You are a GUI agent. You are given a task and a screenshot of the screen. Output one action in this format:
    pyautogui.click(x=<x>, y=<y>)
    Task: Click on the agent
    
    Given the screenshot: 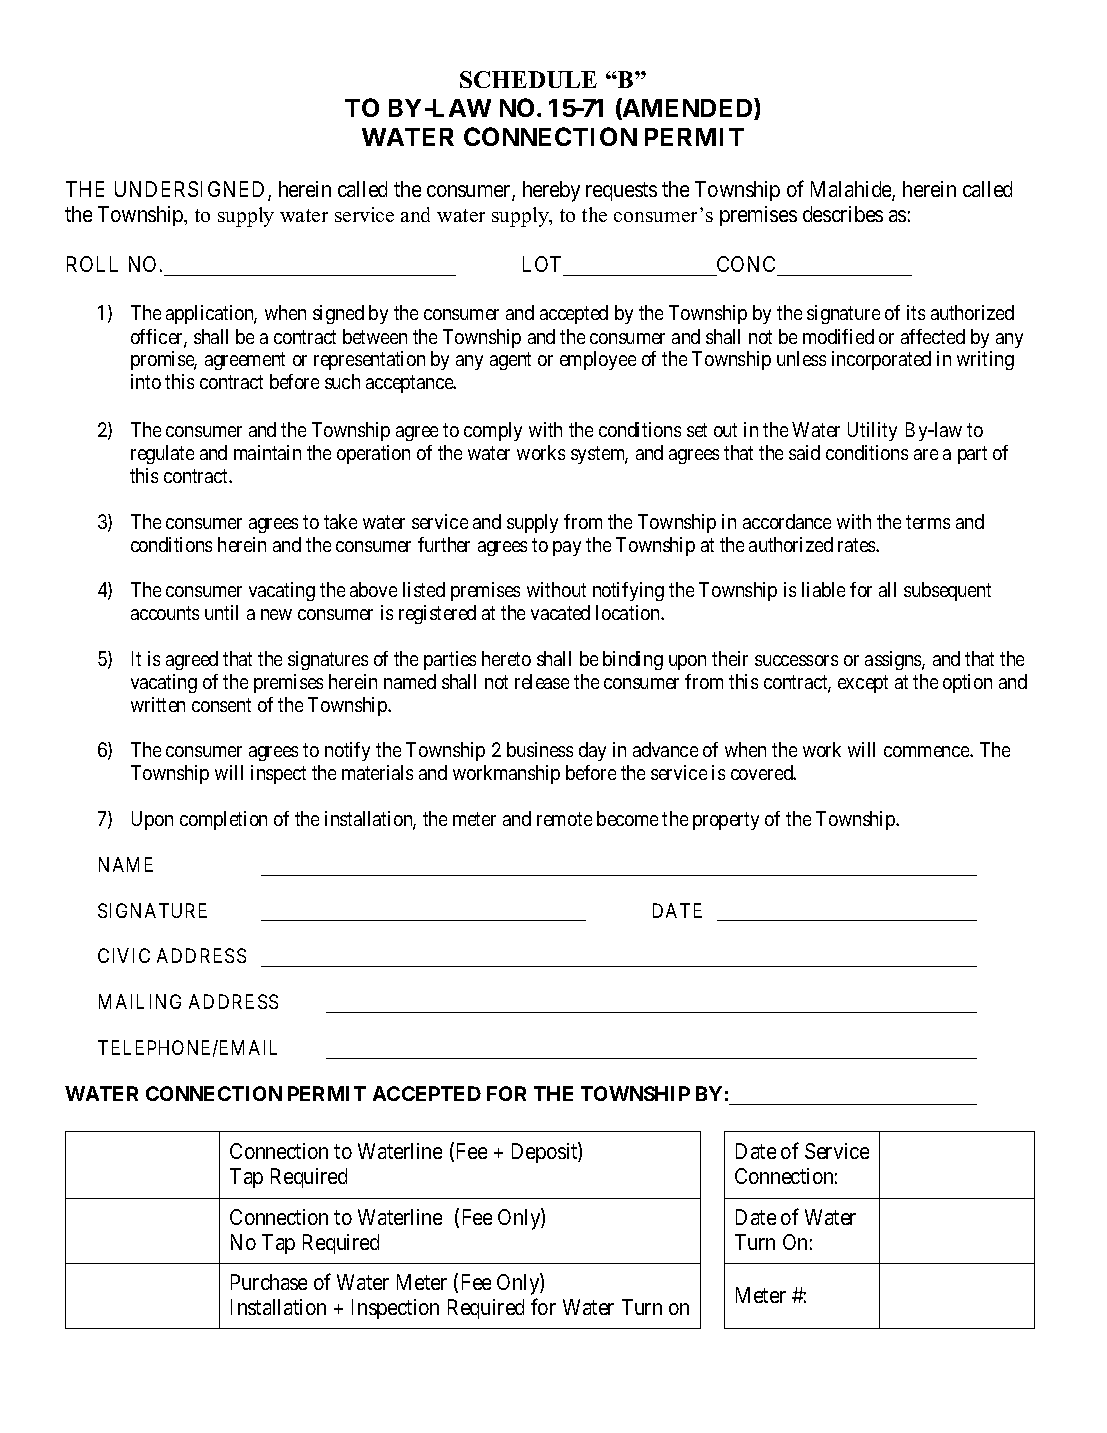 What is the action you would take?
    pyautogui.click(x=510, y=361)
